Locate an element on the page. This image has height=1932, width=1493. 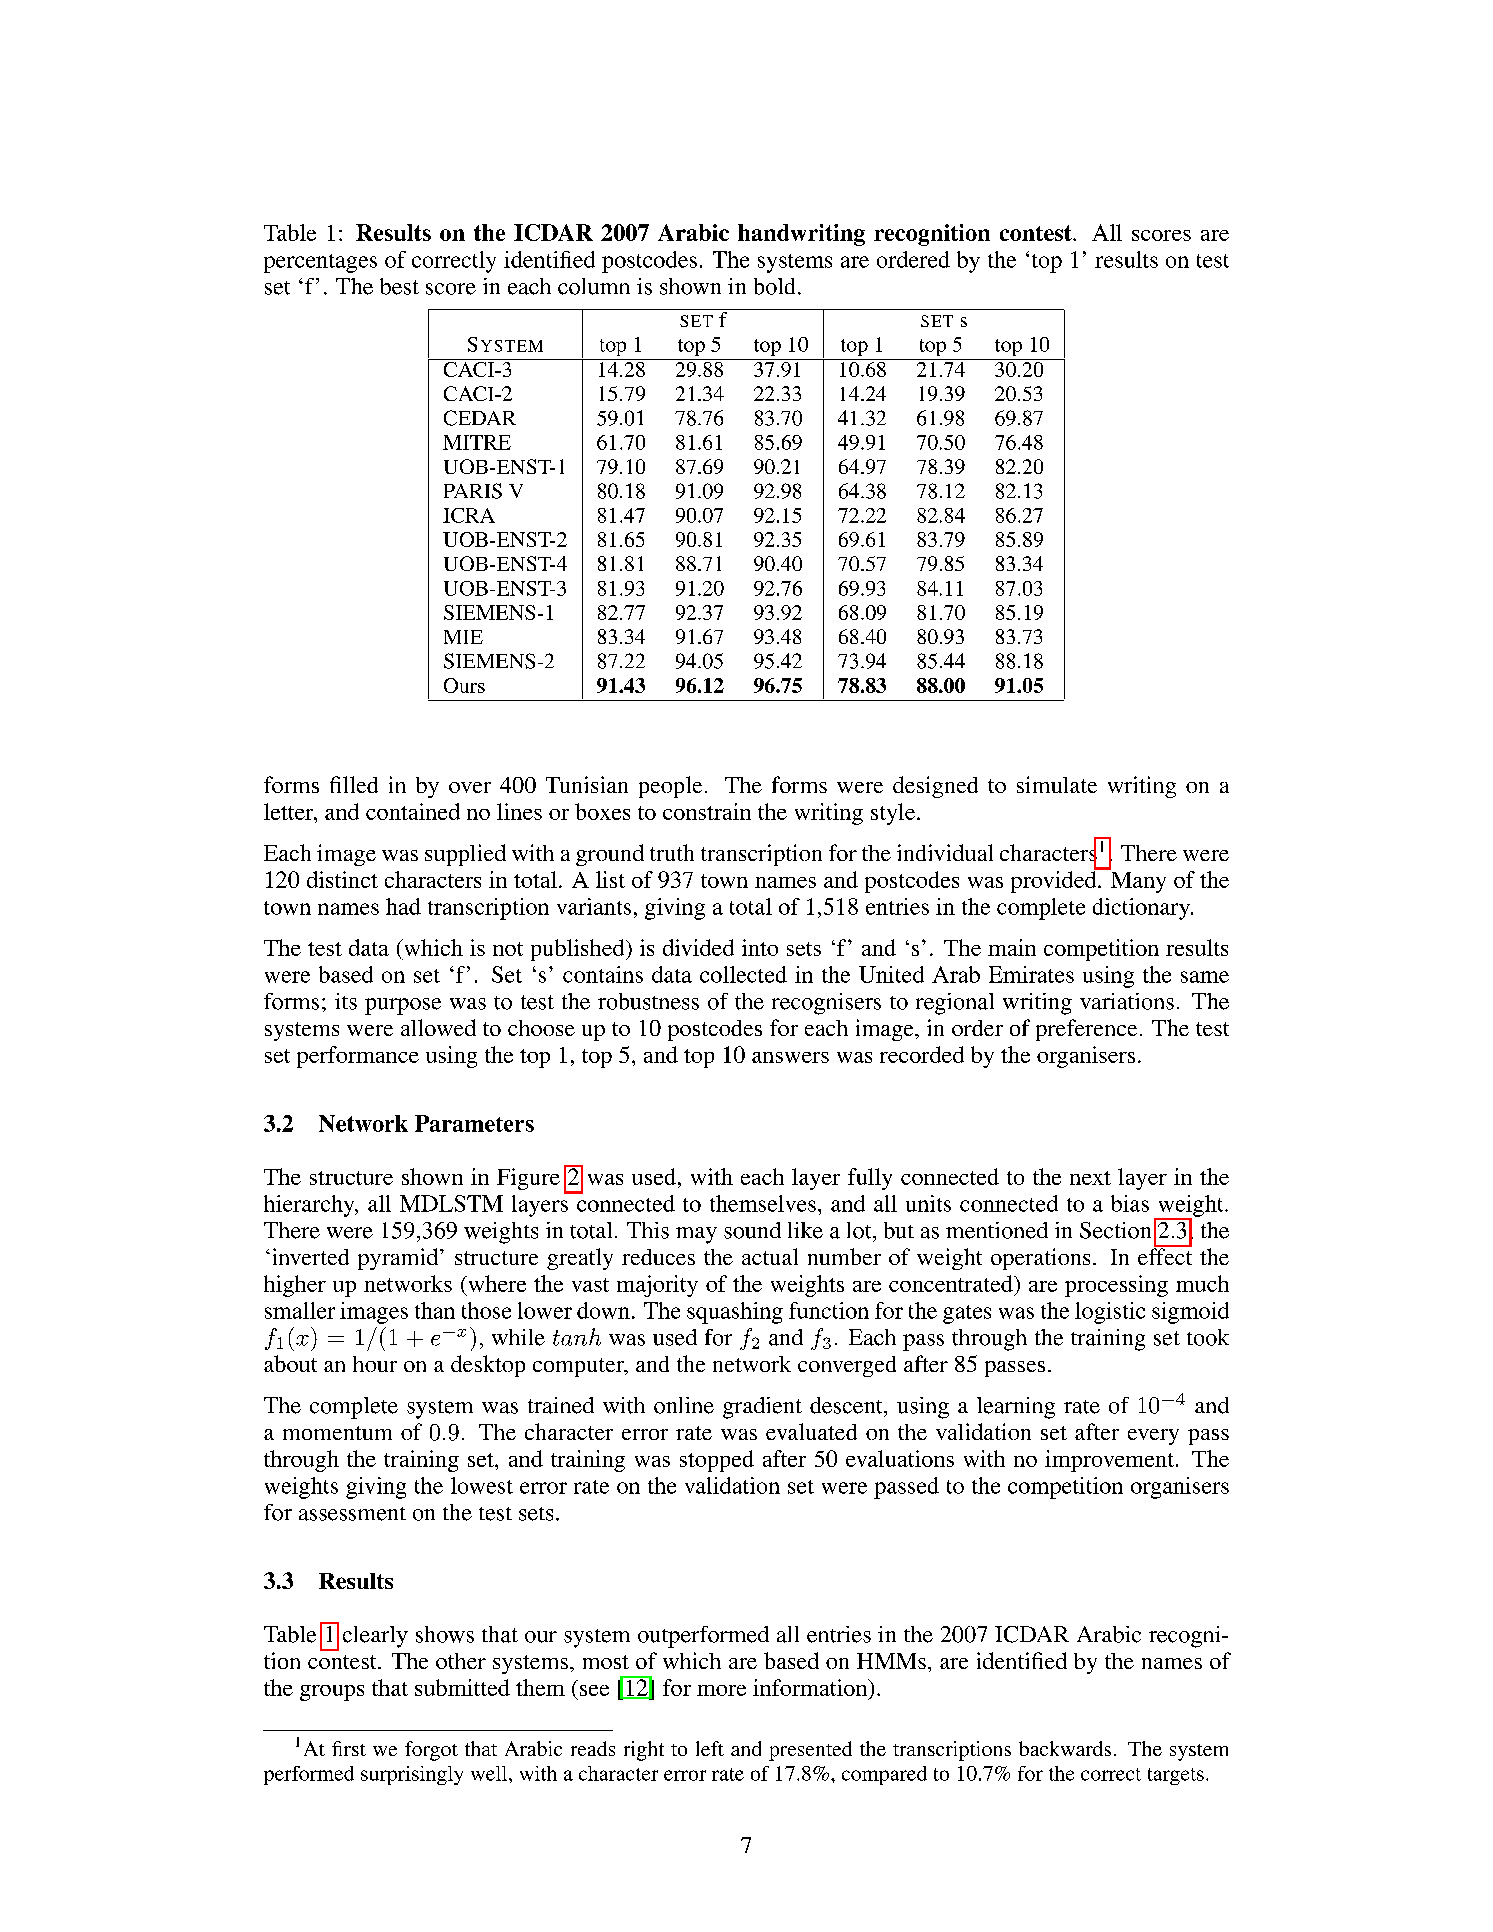
backwards is located at coordinates (1065, 1748).
